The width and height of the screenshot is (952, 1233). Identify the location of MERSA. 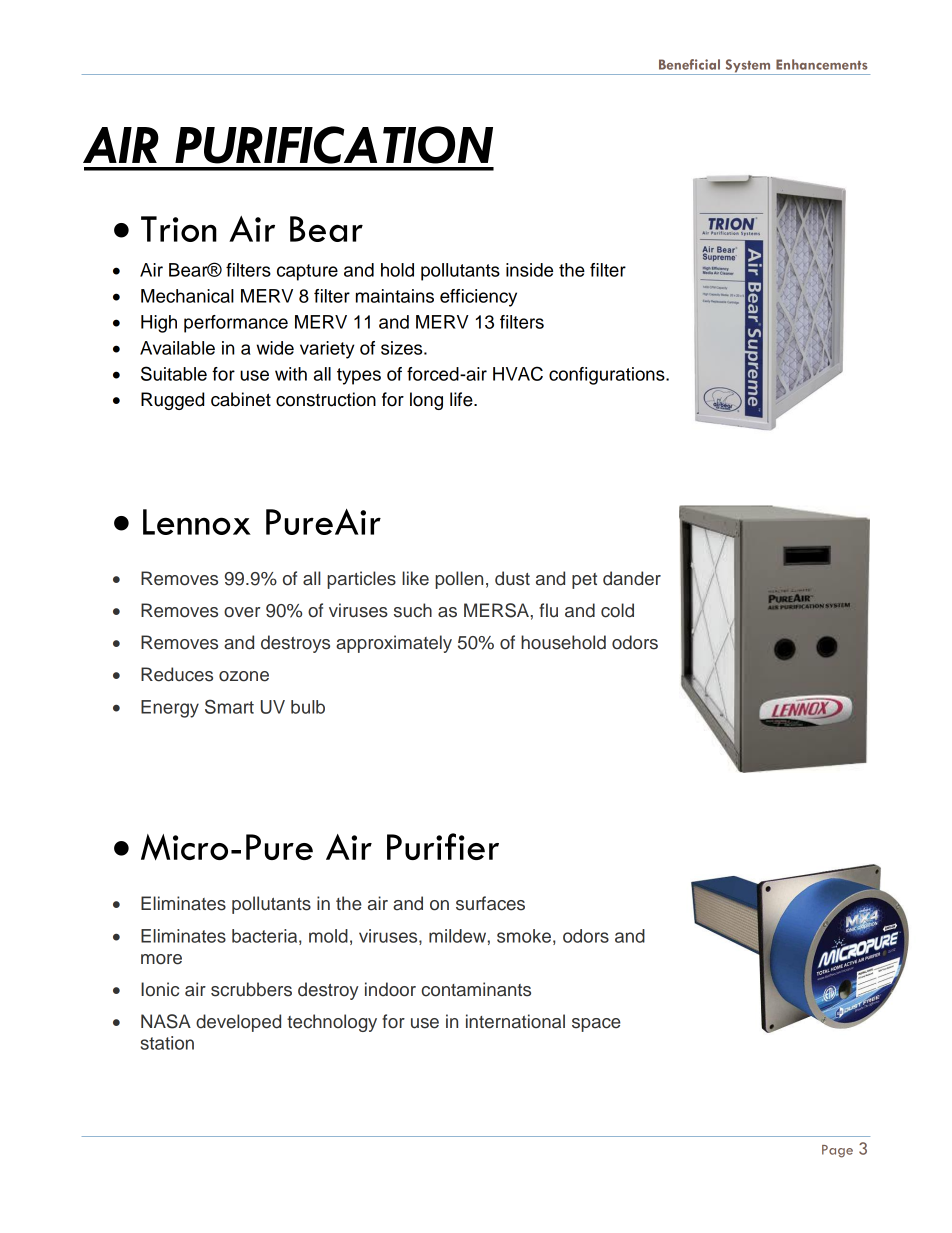
(496, 610).
